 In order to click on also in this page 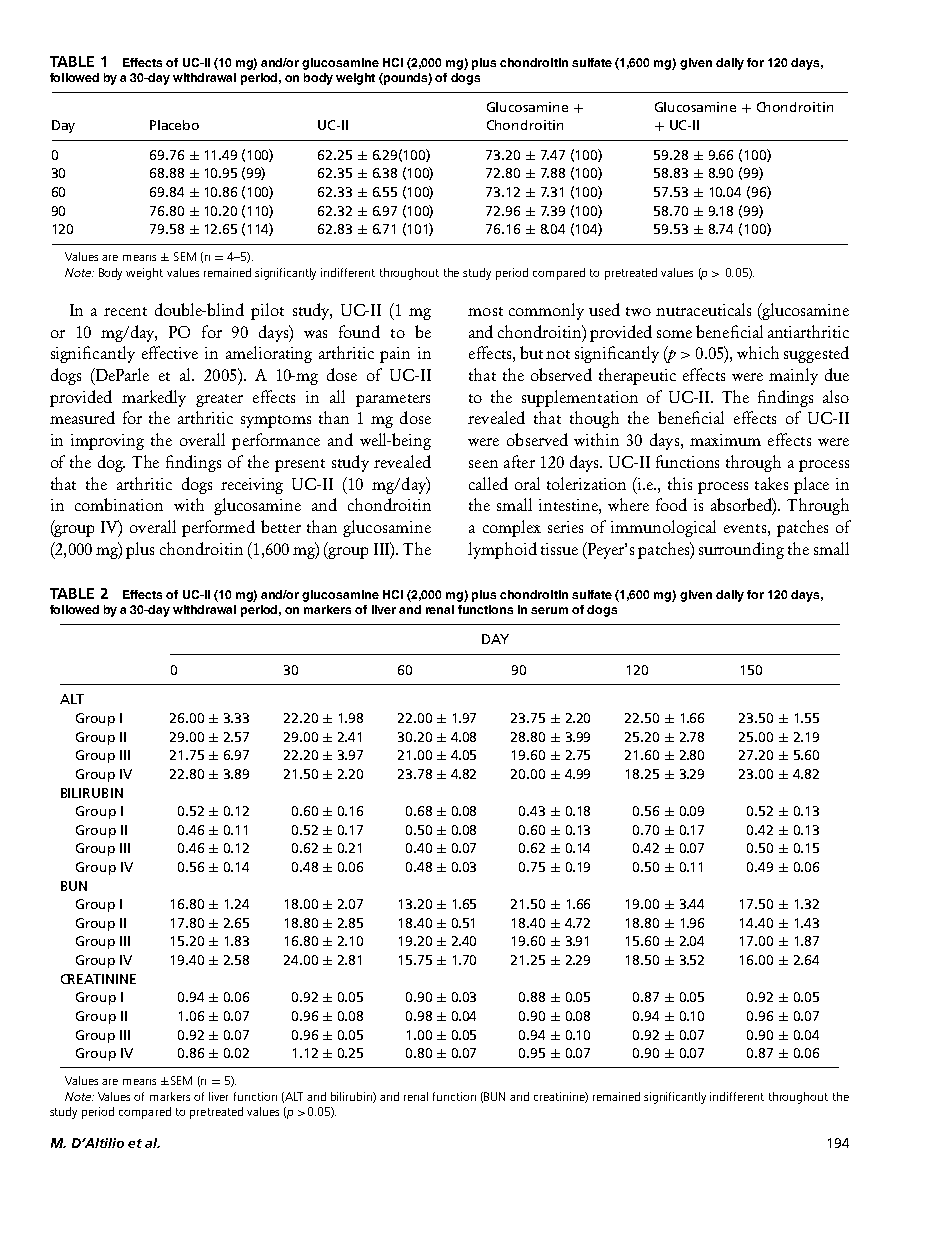, I will do `click(836, 396)`.
